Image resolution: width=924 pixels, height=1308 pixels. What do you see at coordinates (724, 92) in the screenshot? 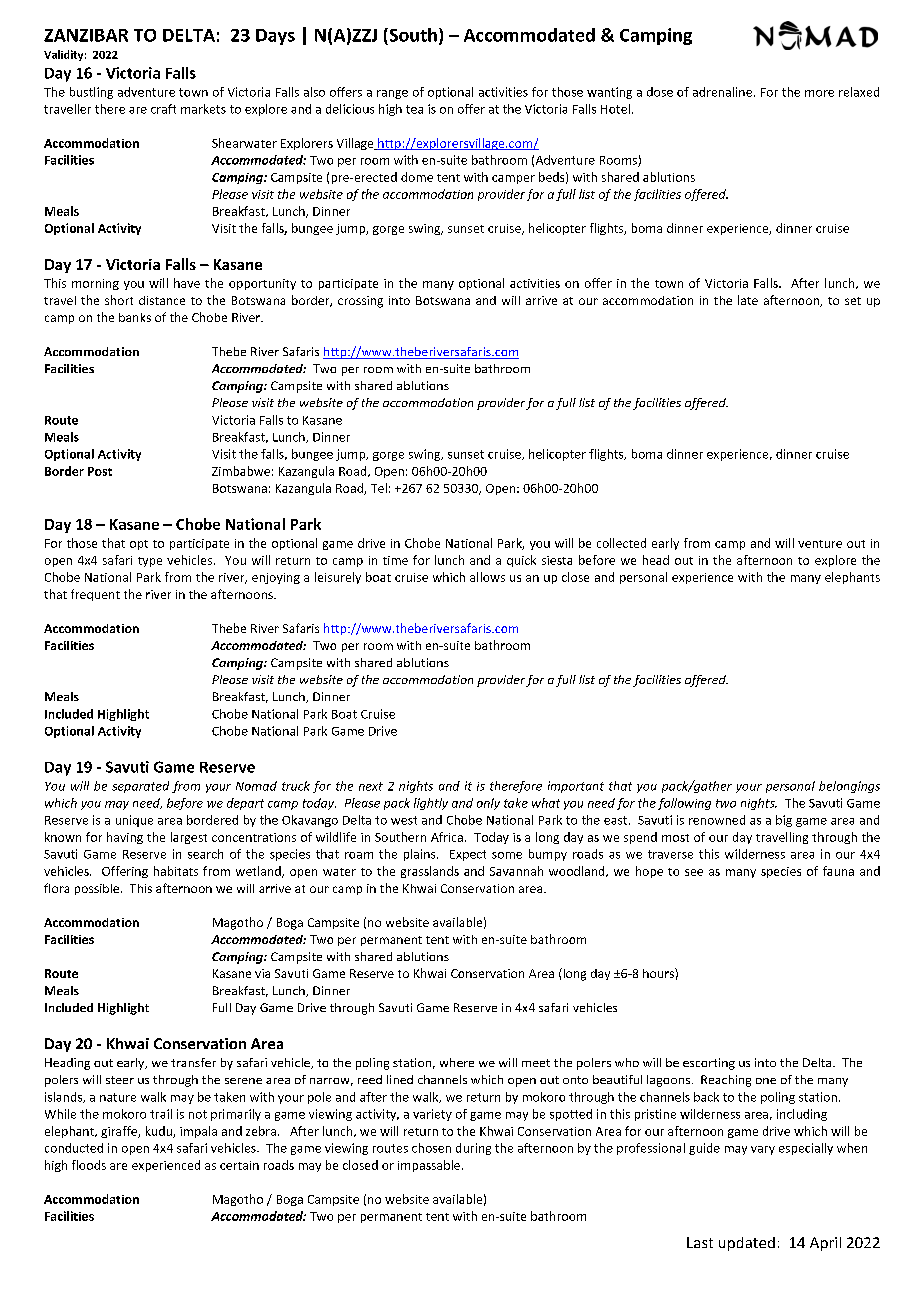
I see `adrenaline` at bounding box center [724, 92].
